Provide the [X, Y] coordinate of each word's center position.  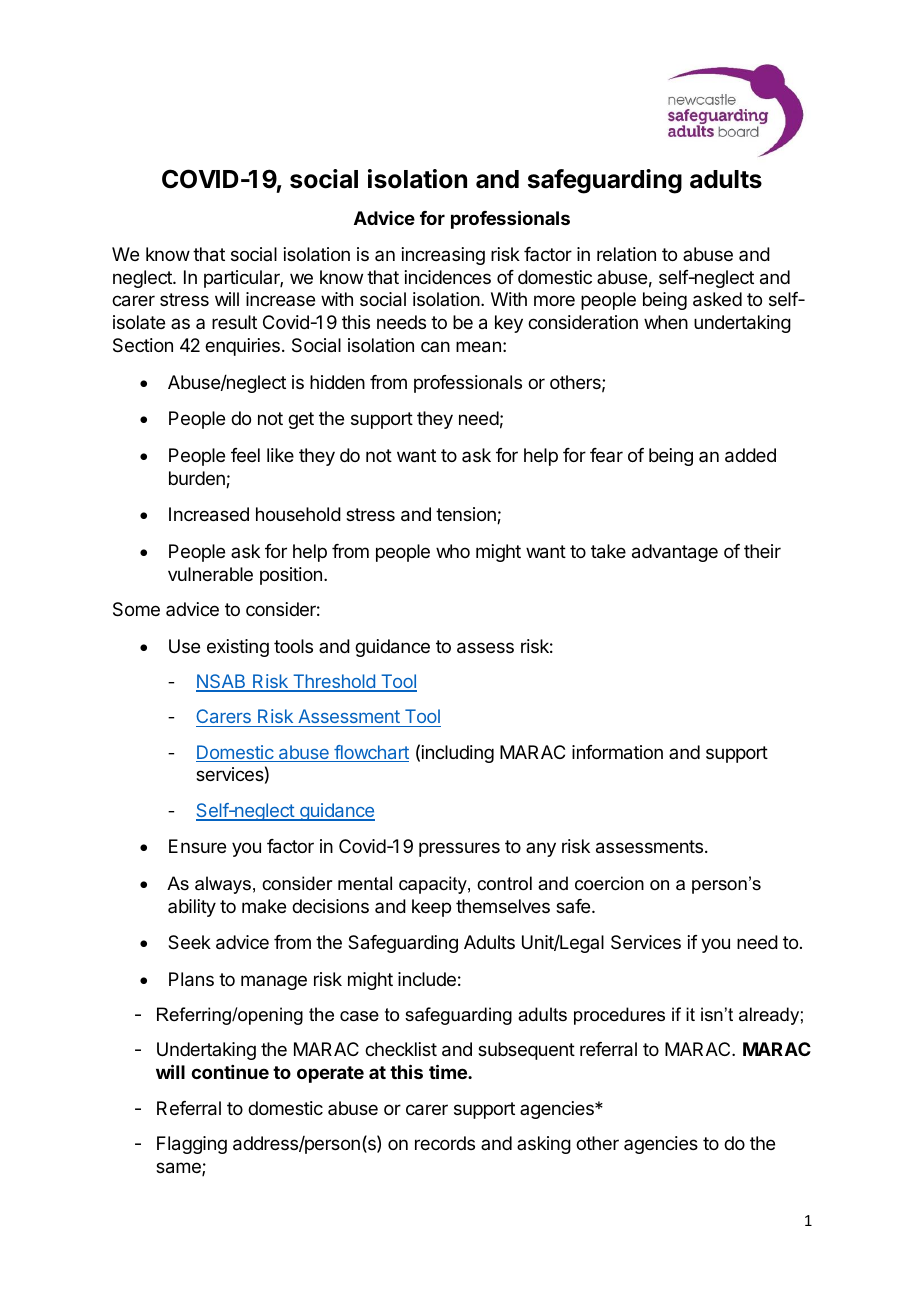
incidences [448, 277]
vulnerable [210, 574]
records [445, 1143]
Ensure [197, 846]
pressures [459, 849]
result [234, 322]
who [453, 551]
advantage [675, 553]
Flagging [192, 1145]
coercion [609, 883]
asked [717, 299]
